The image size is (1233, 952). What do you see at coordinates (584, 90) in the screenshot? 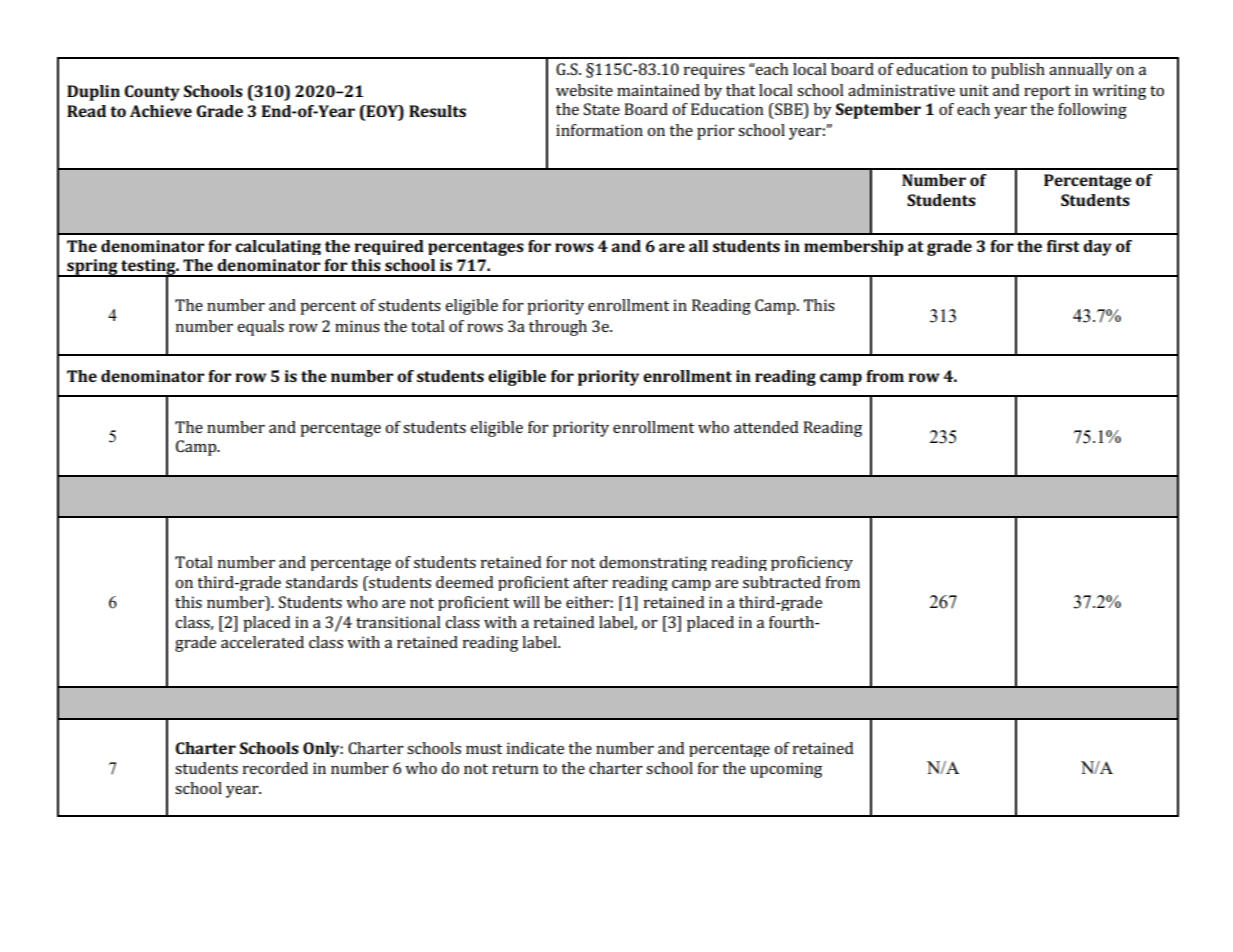
I see `website` at bounding box center [584, 90].
